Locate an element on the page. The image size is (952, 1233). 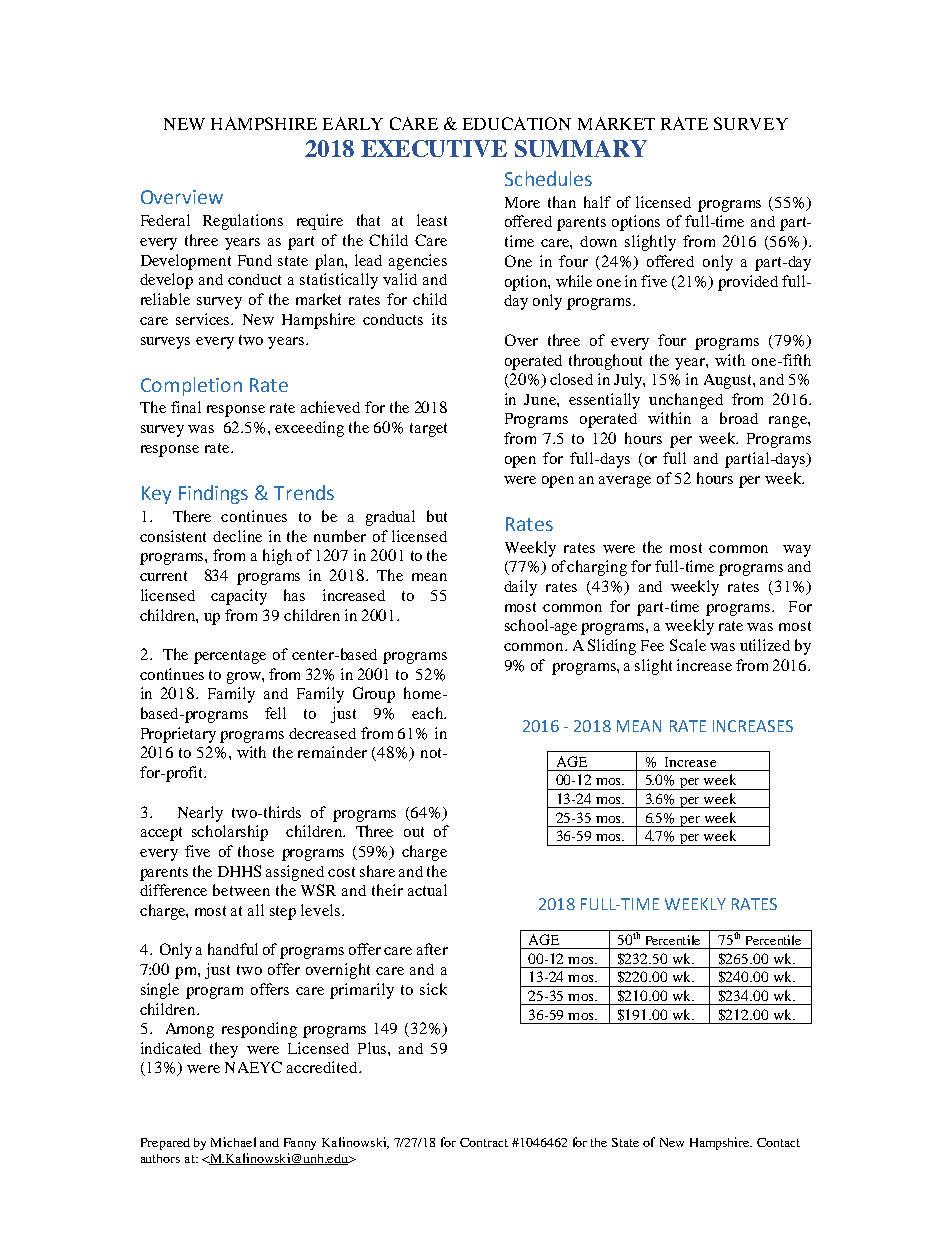
Contract is located at coordinates (484, 1142).
